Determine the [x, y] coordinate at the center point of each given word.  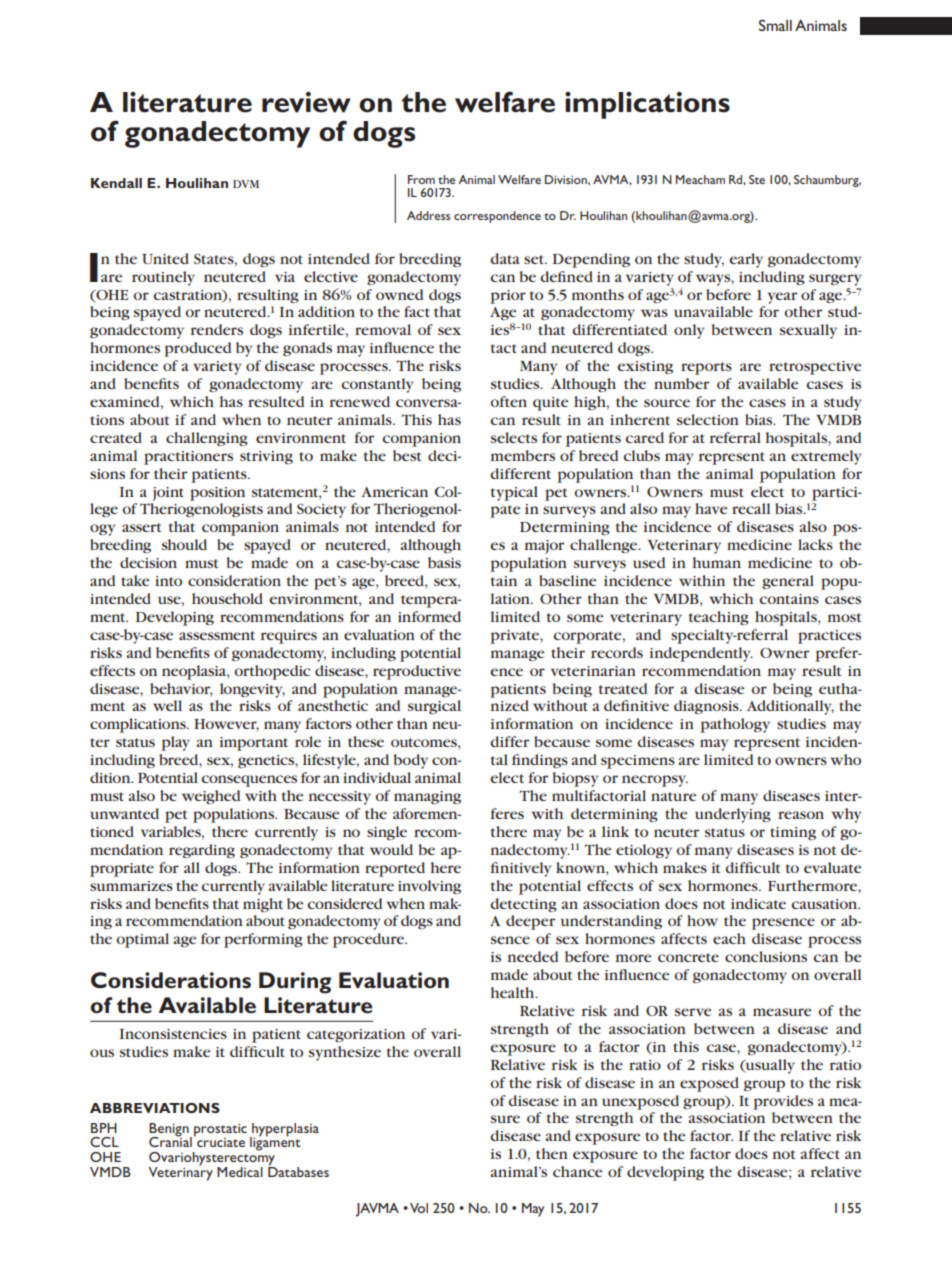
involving [429, 887]
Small [775, 25]
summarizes [131, 886]
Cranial [170, 1141]
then [552, 1153]
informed [429, 616]
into [168, 581]
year [782, 298]
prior [508, 297]
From [421, 179]
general [788, 582]
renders [217, 329]
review [306, 102]
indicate [758, 903]
